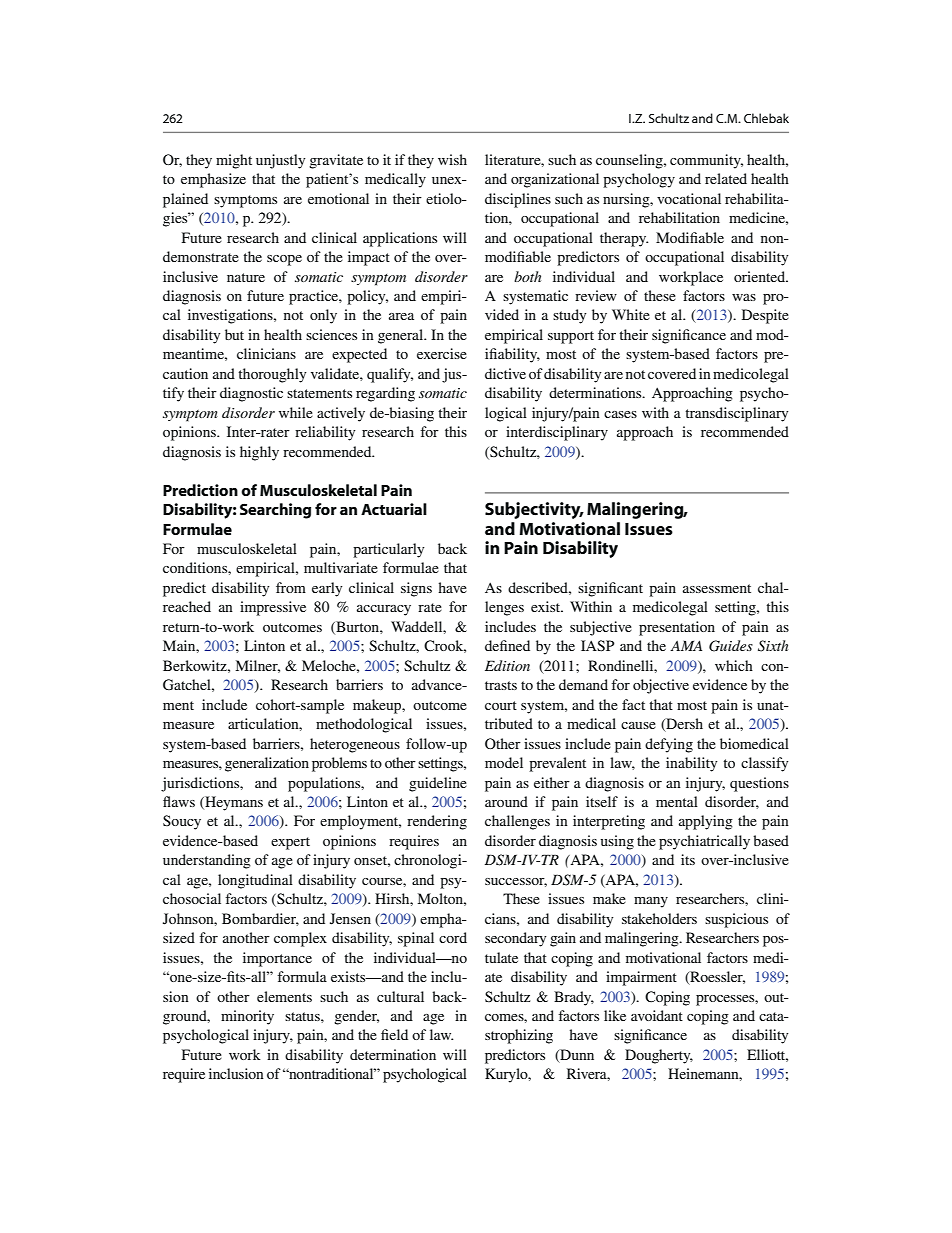 The image size is (952, 1233). What do you see at coordinates (726, 178) in the screenshot?
I see `related` at bounding box center [726, 178].
